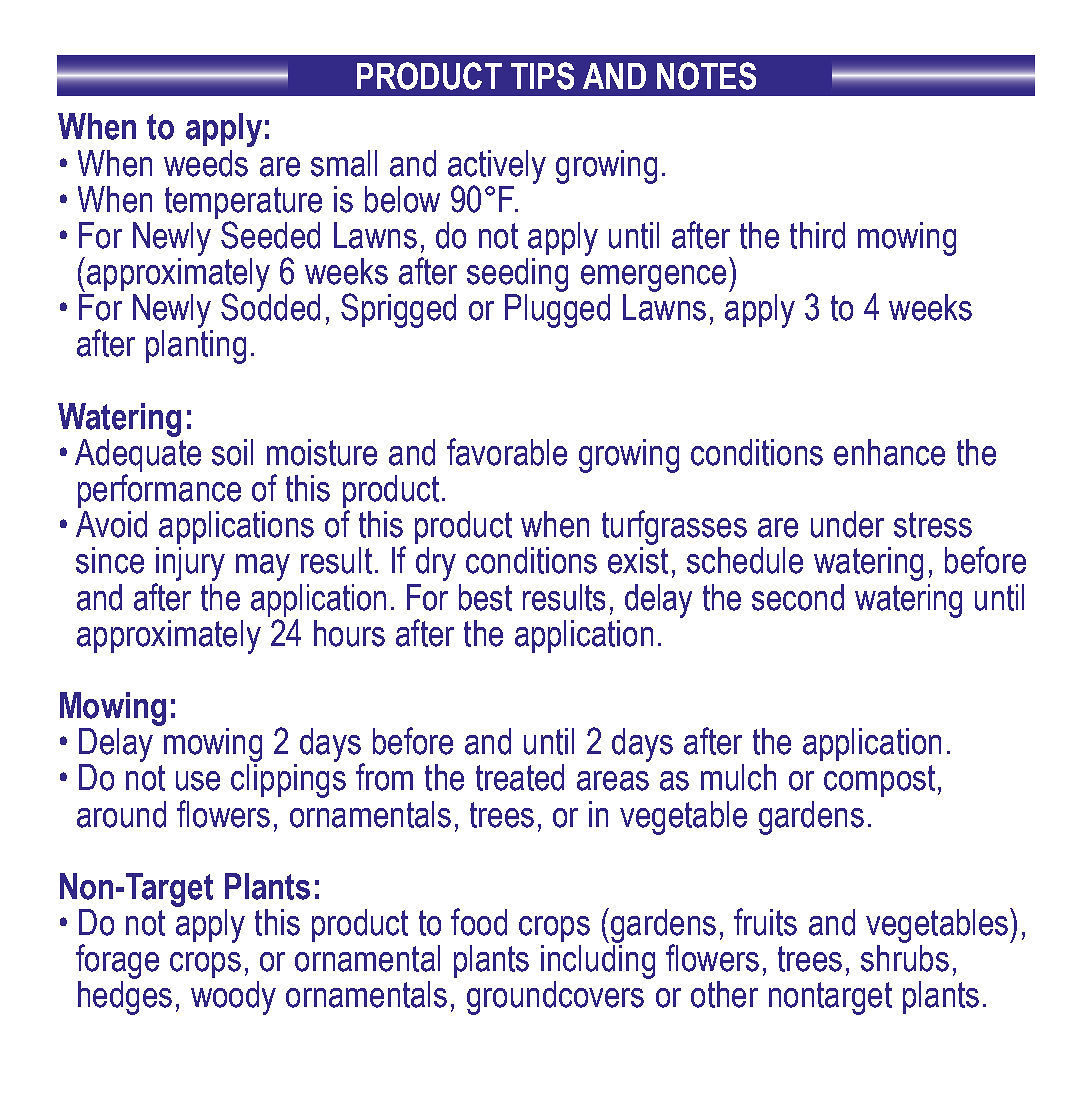 Image resolution: width=1092 pixels, height=1094 pixels. What do you see at coordinates (889, 452) in the document?
I see `enhance` at bounding box center [889, 452].
